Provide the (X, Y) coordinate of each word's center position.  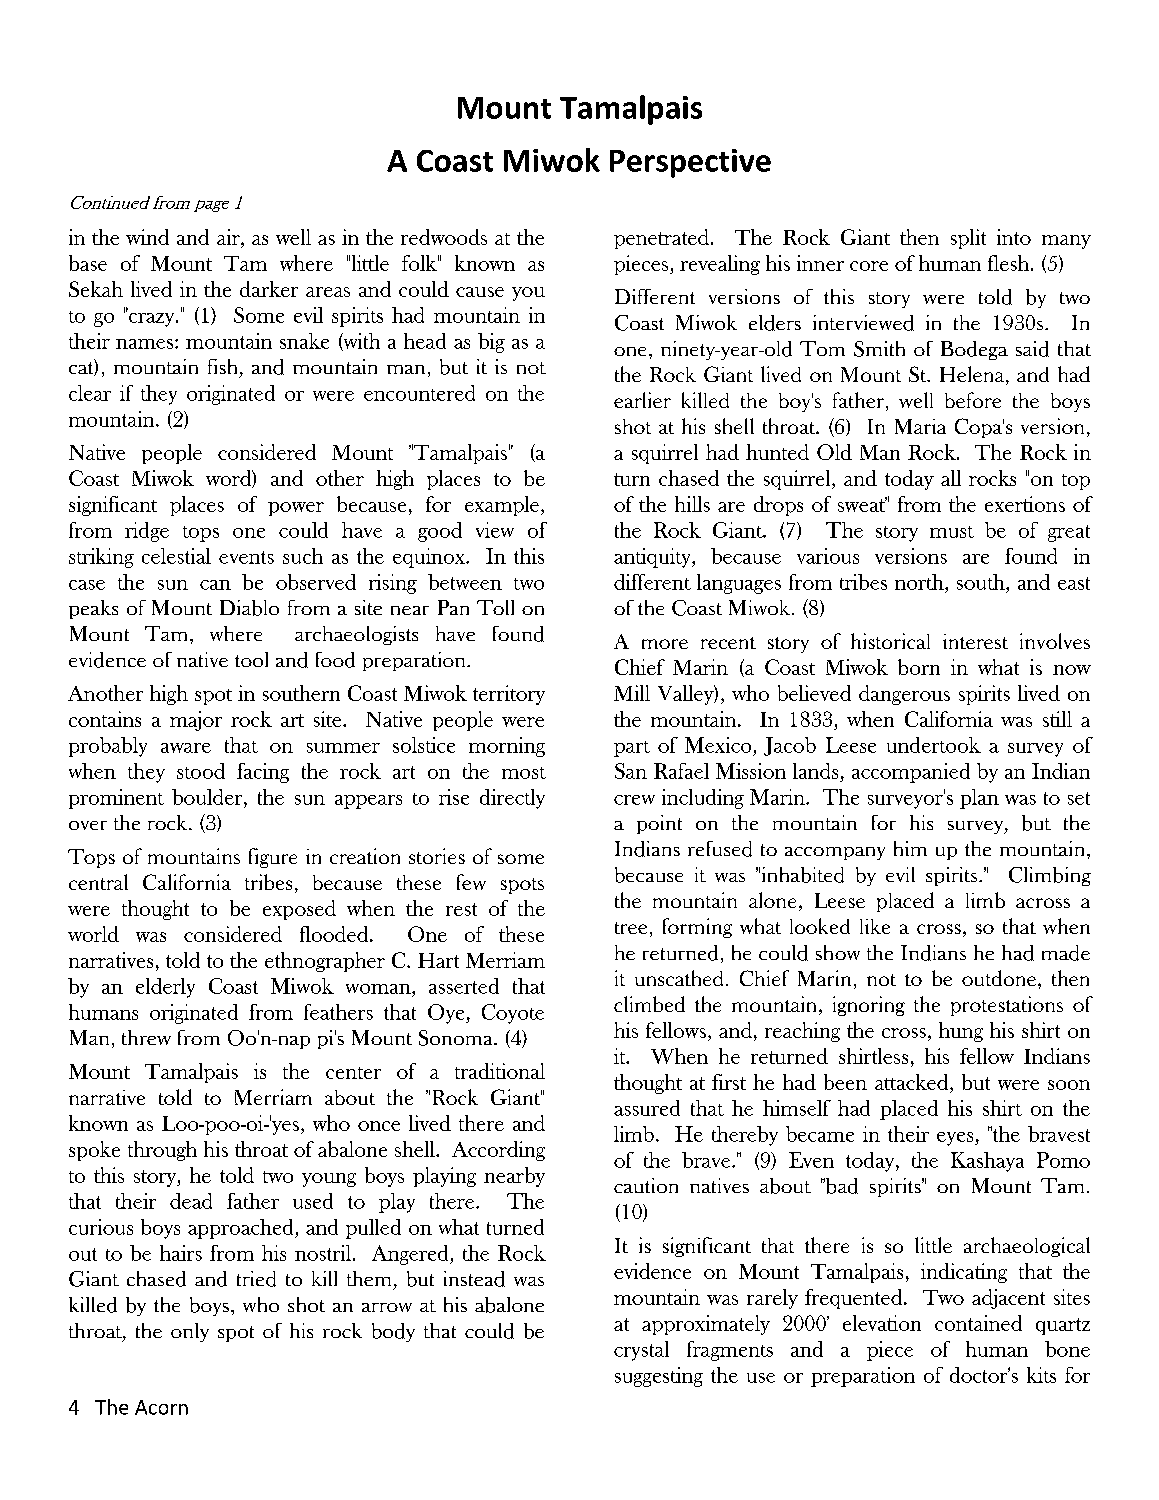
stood (201, 771)
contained (978, 1323)
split (968, 239)
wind (147, 237)
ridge (147, 532)
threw (146, 1037)
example (502, 506)
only (190, 1332)
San (631, 771)
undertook (934, 745)
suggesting (659, 1377)
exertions (1025, 504)
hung (961, 1032)
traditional (500, 1071)
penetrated (663, 239)
